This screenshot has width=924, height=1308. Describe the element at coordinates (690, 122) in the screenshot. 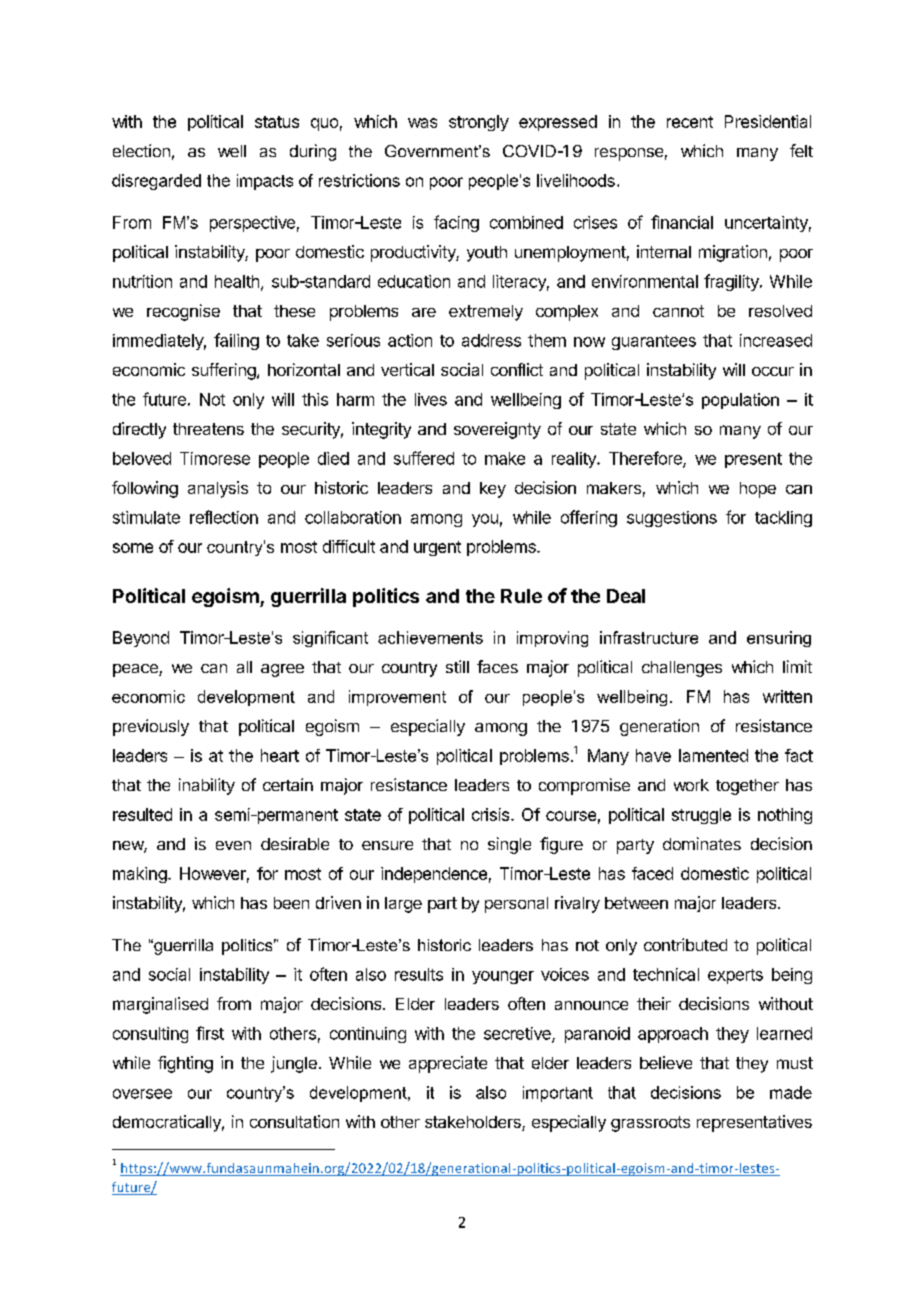

I see `recent` at that location.
